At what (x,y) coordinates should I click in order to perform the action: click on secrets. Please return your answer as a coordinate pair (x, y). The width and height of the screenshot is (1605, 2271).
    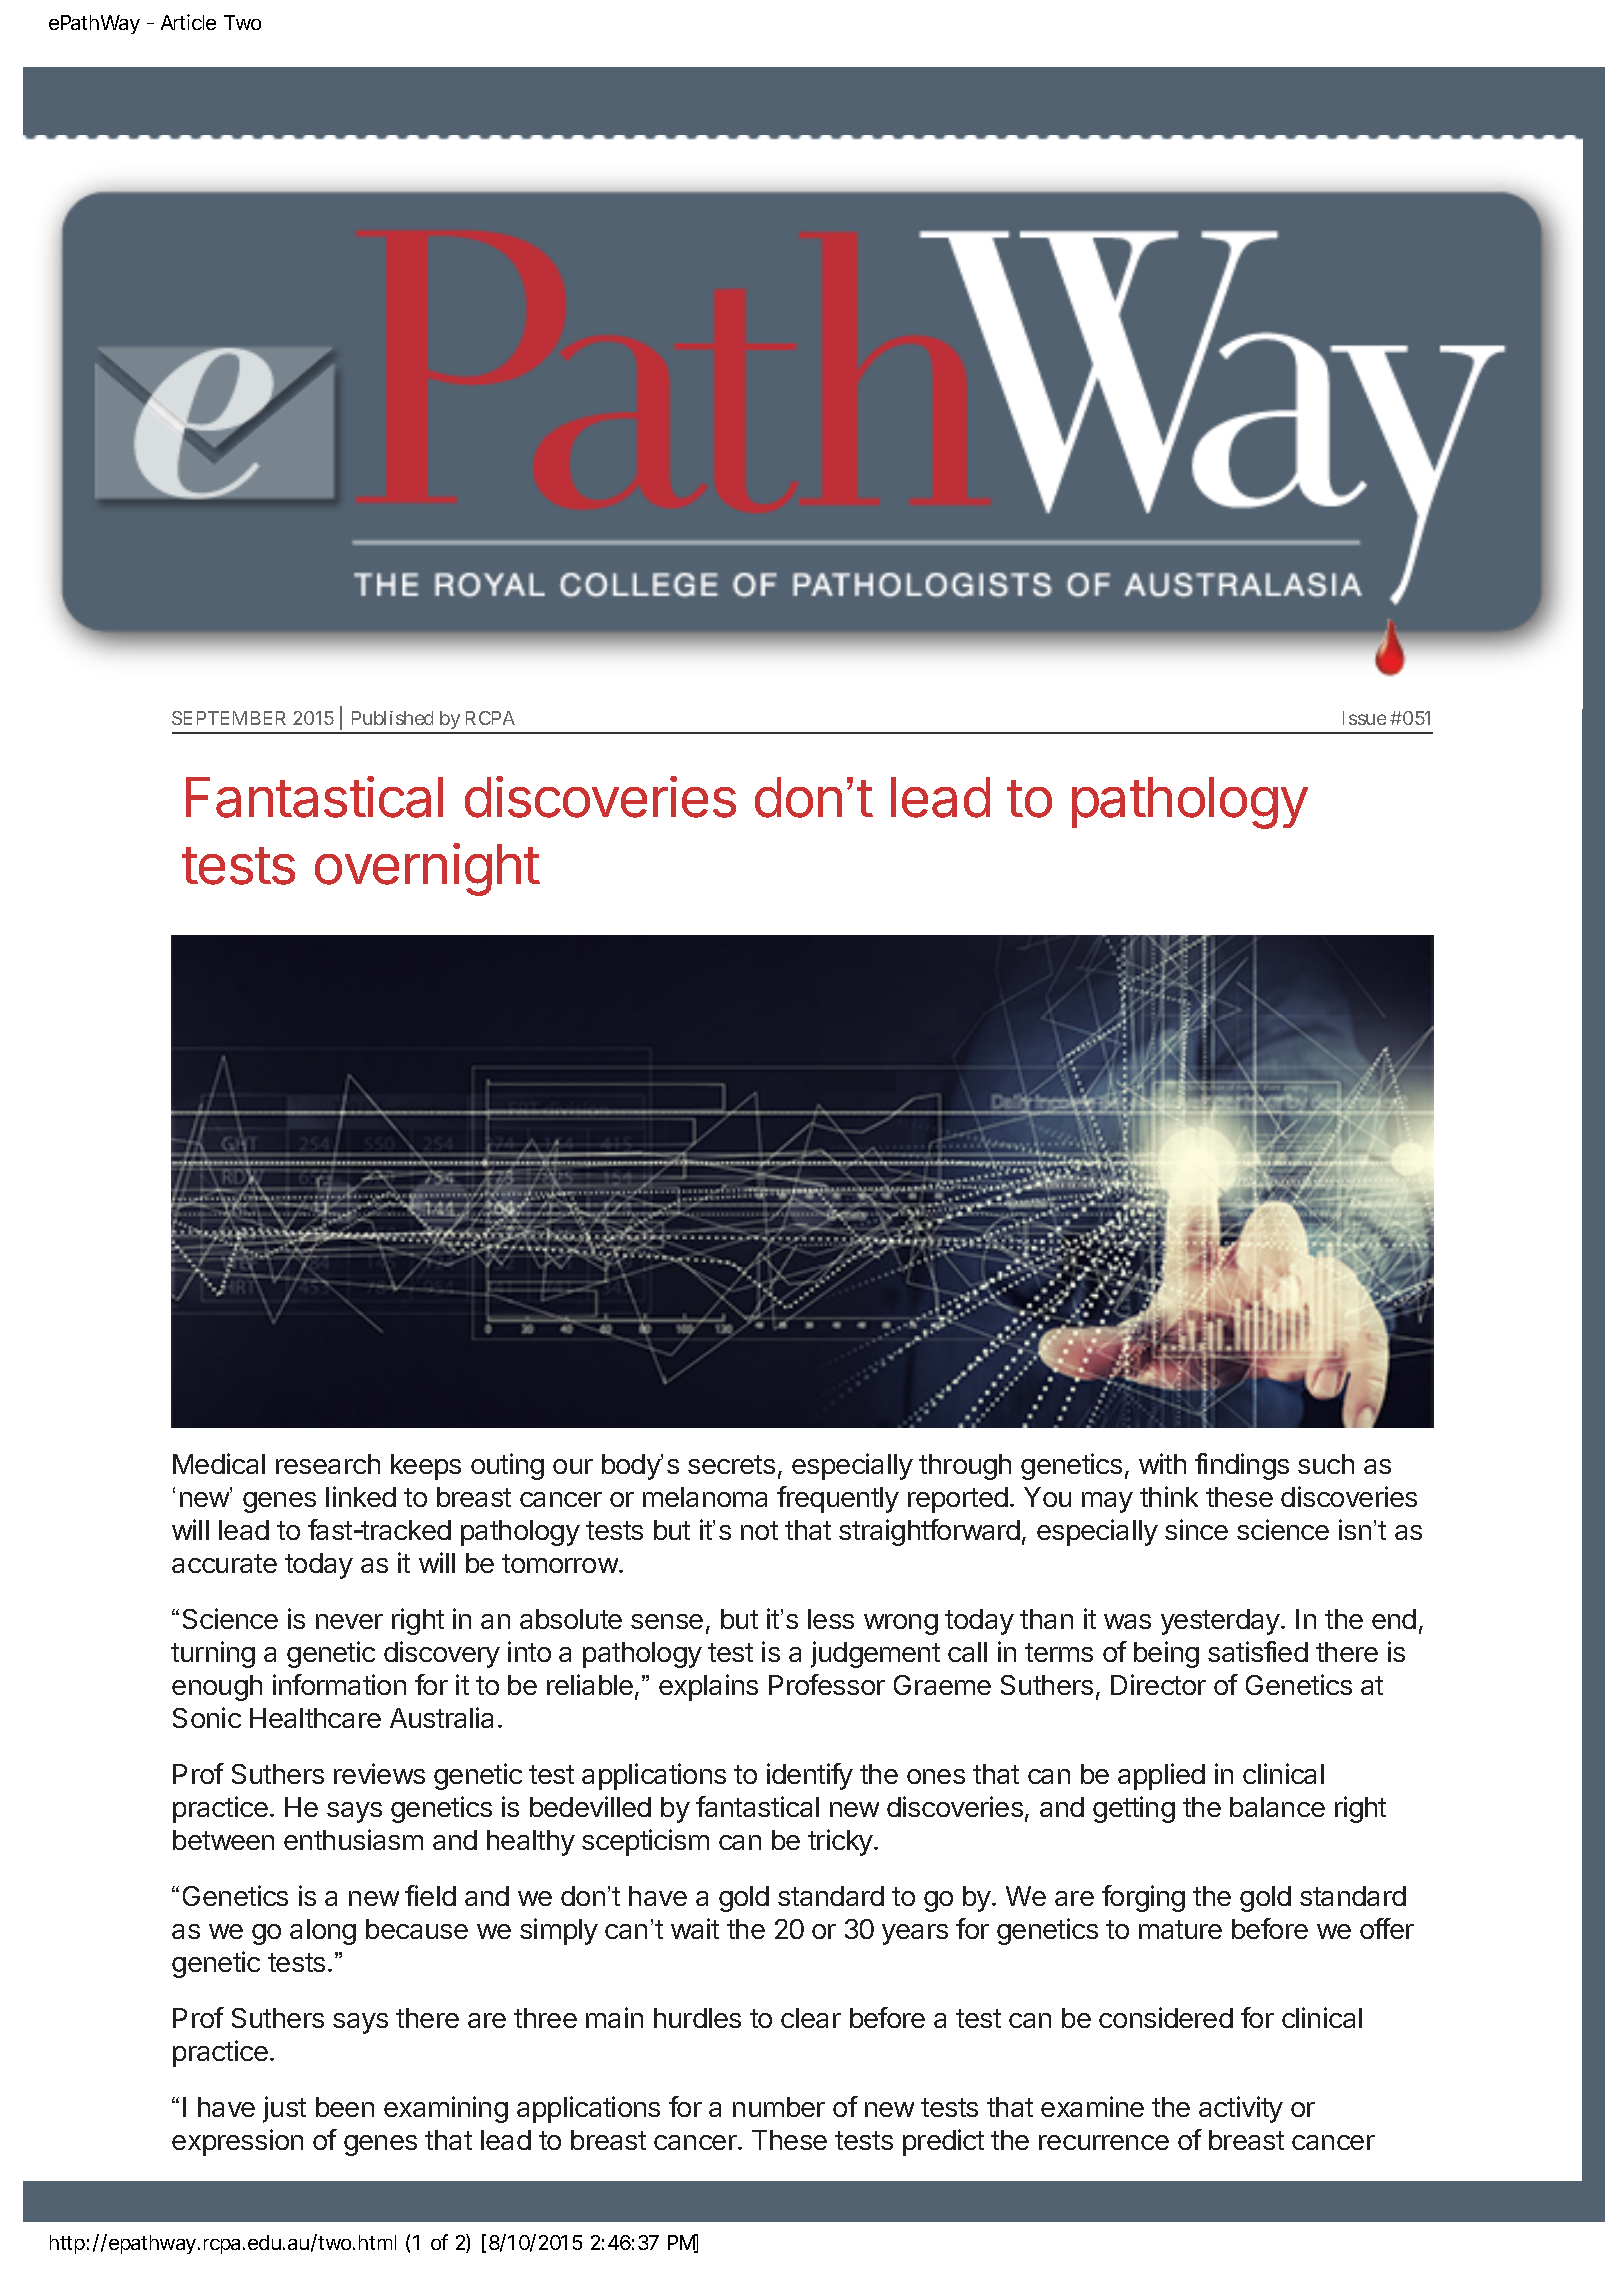
    Looking at the image, I should click on (731, 1464).
